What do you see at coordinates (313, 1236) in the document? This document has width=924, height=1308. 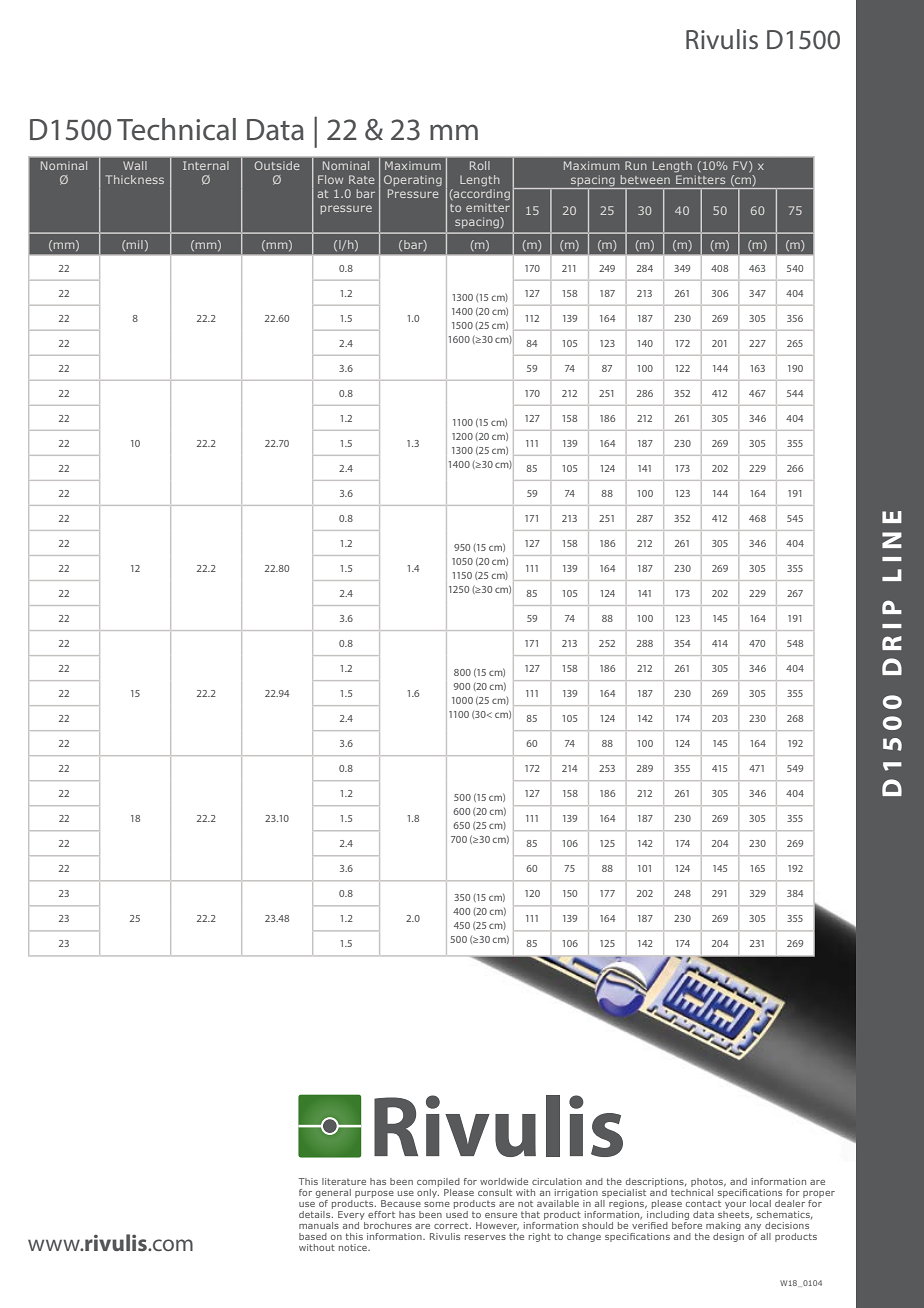 I see `based` at bounding box center [313, 1236].
